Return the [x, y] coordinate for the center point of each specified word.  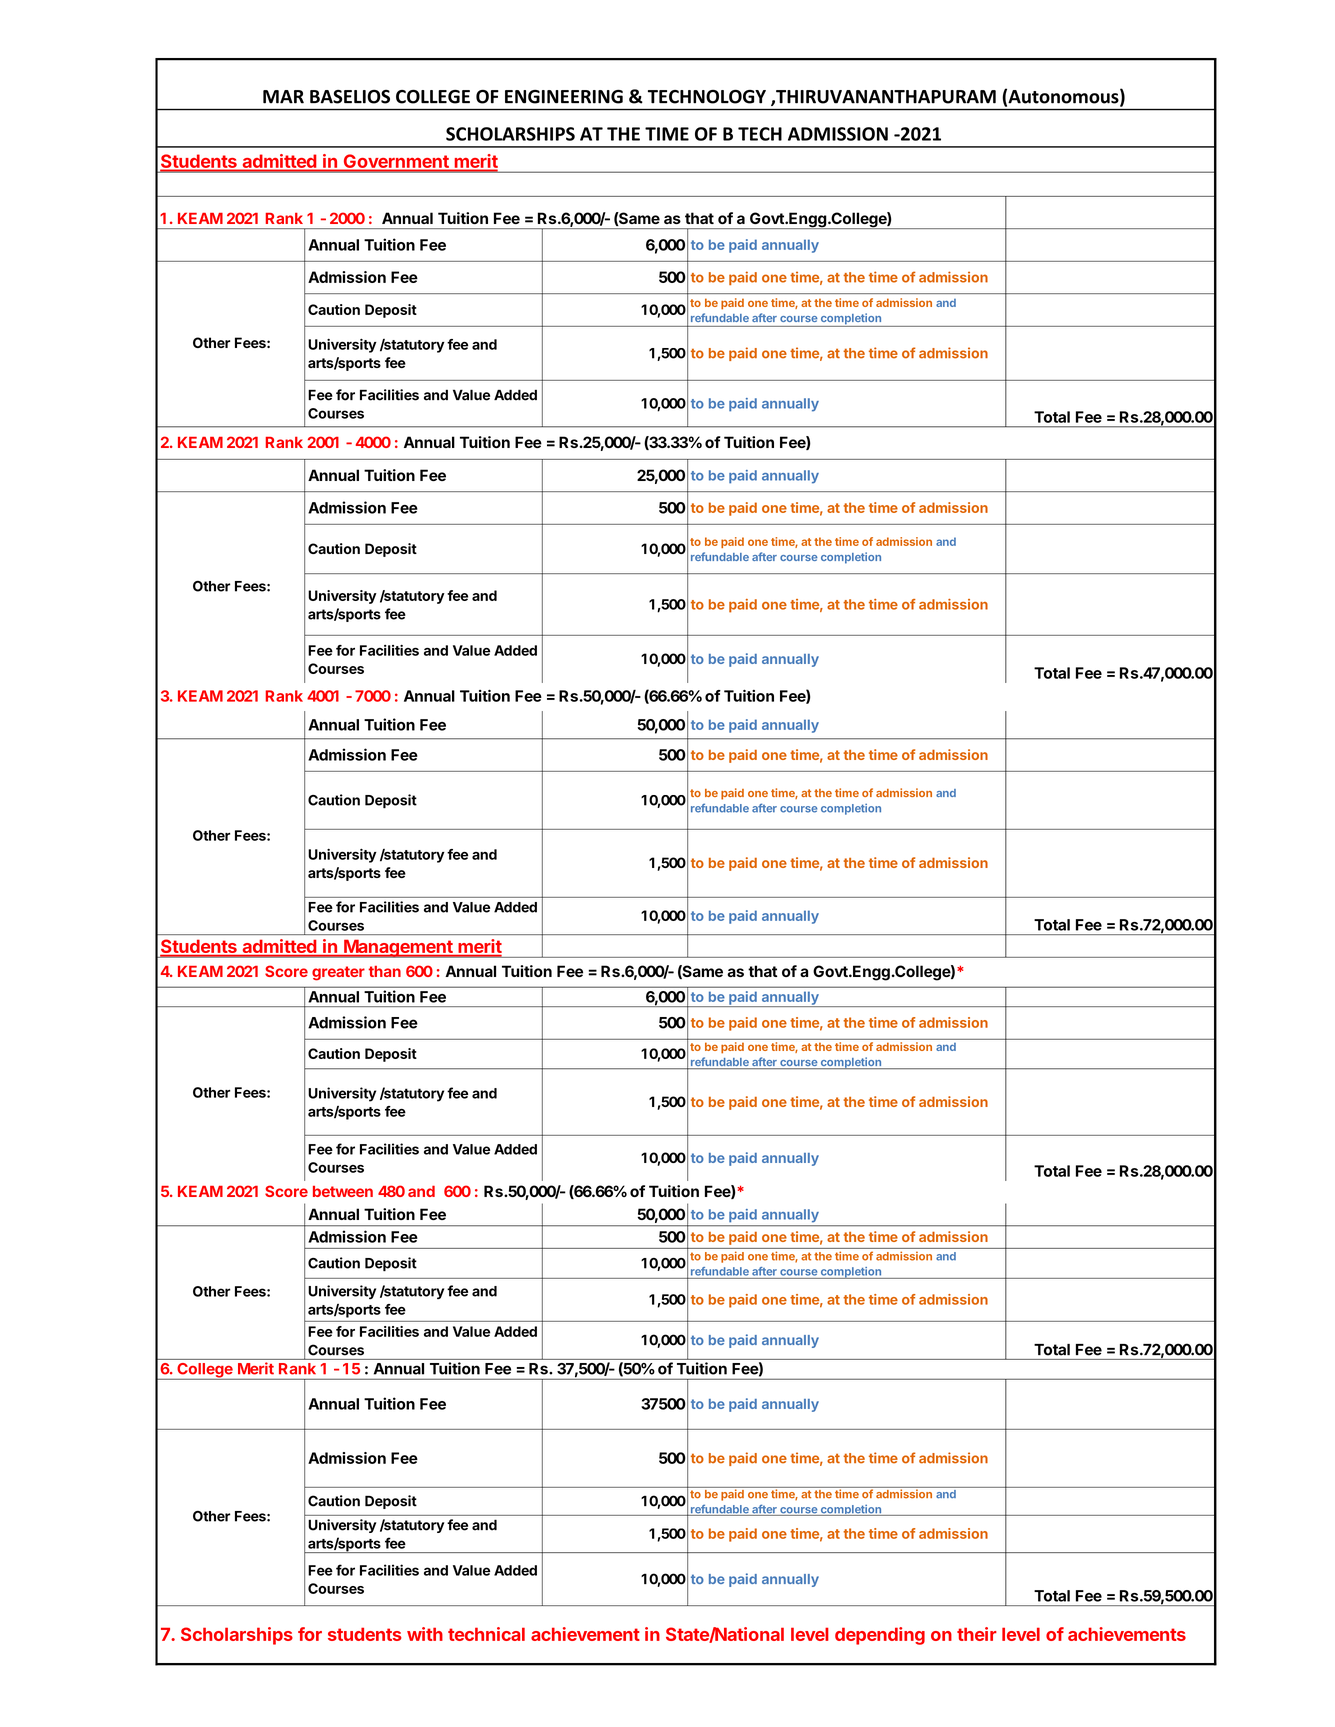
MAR [283, 97]
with [425, 1634]
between [343, 1191]
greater [338, 973]
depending [880, 1636]
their [977, 1634]
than [385, 971]
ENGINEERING [564, 97]
